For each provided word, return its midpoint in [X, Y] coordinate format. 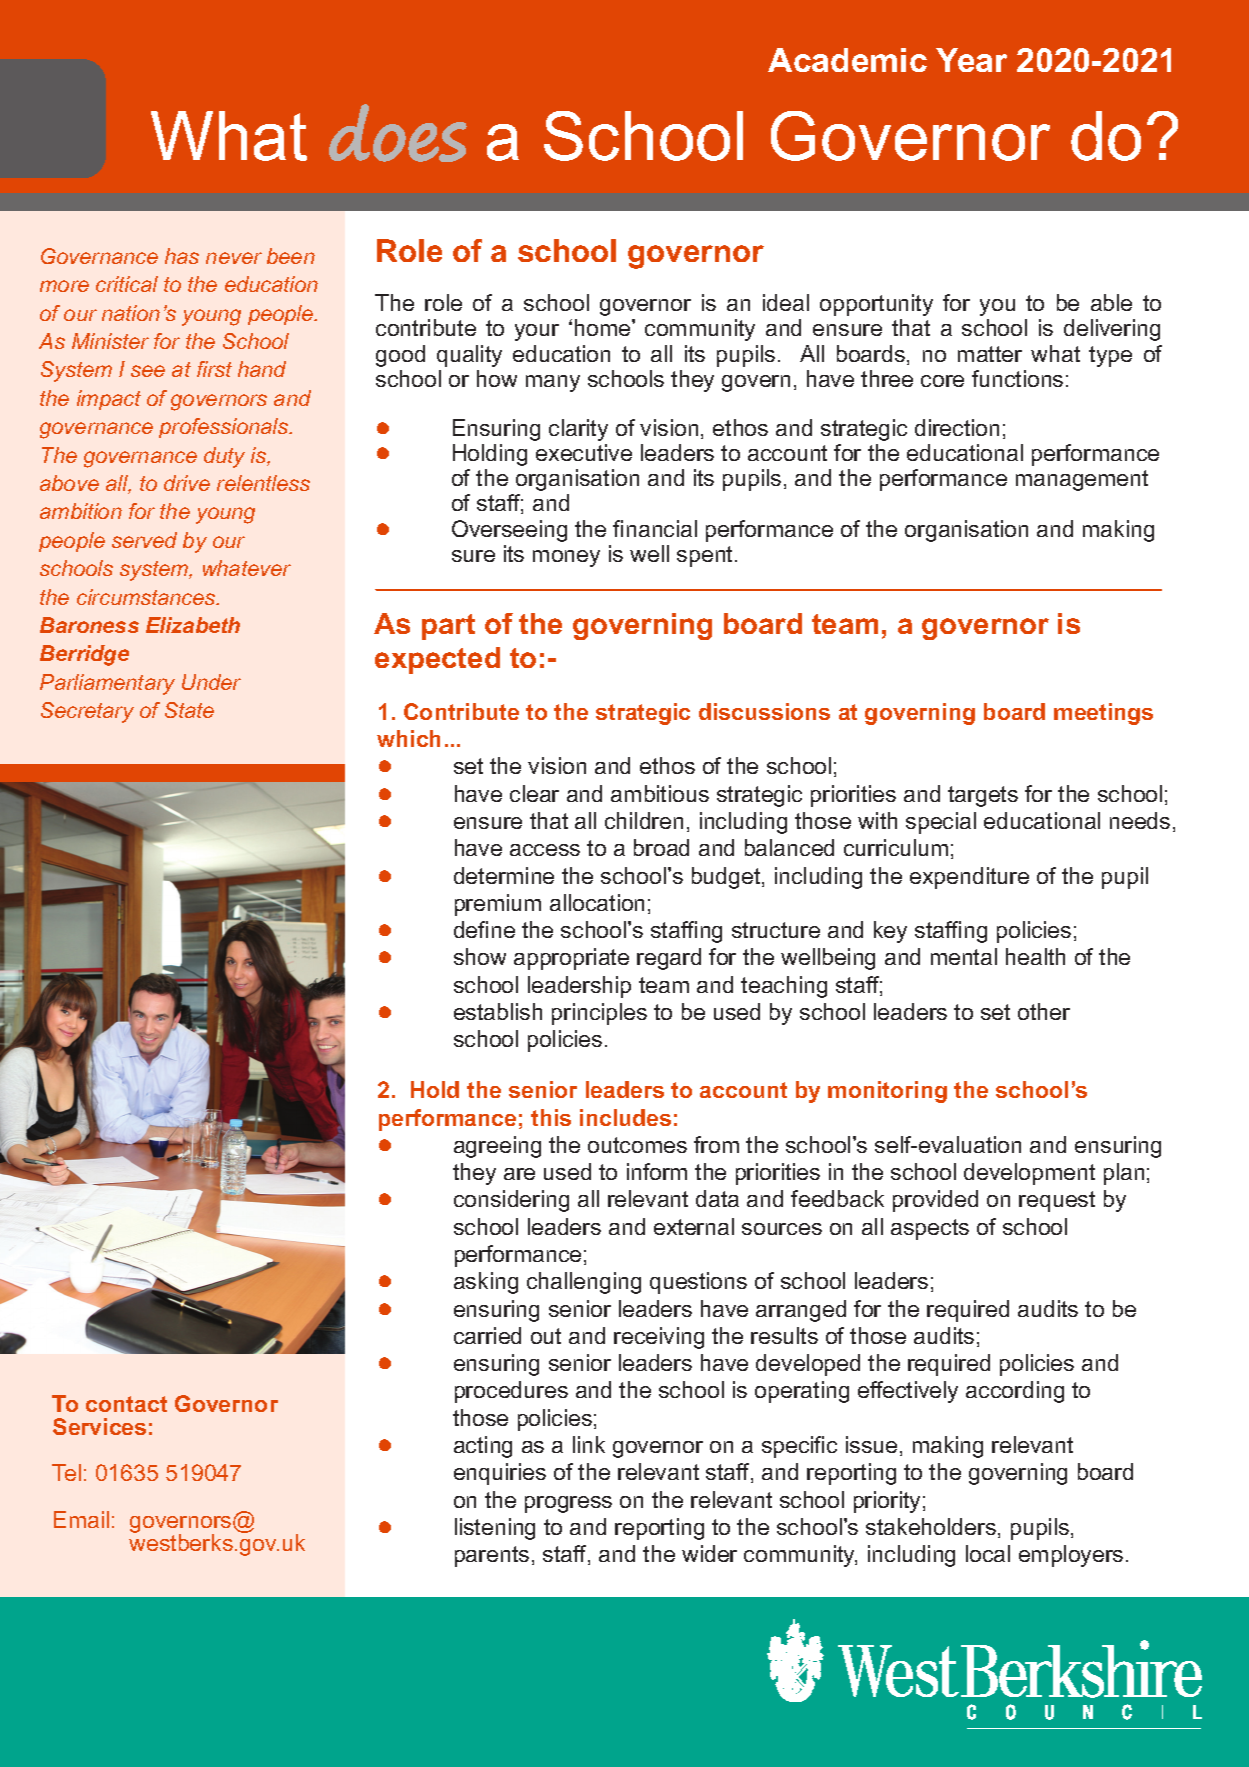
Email [81, 1519]
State [189, 710]
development [1029, 1174]
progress [568, 1504]
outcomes [637, 1145]
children [644, 820]
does [398, 133]
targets [983, 796]
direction [957, 427]
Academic [847, 60]
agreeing [497, 1147]
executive [584, 452]
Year [971, 60]
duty [224, 457]
